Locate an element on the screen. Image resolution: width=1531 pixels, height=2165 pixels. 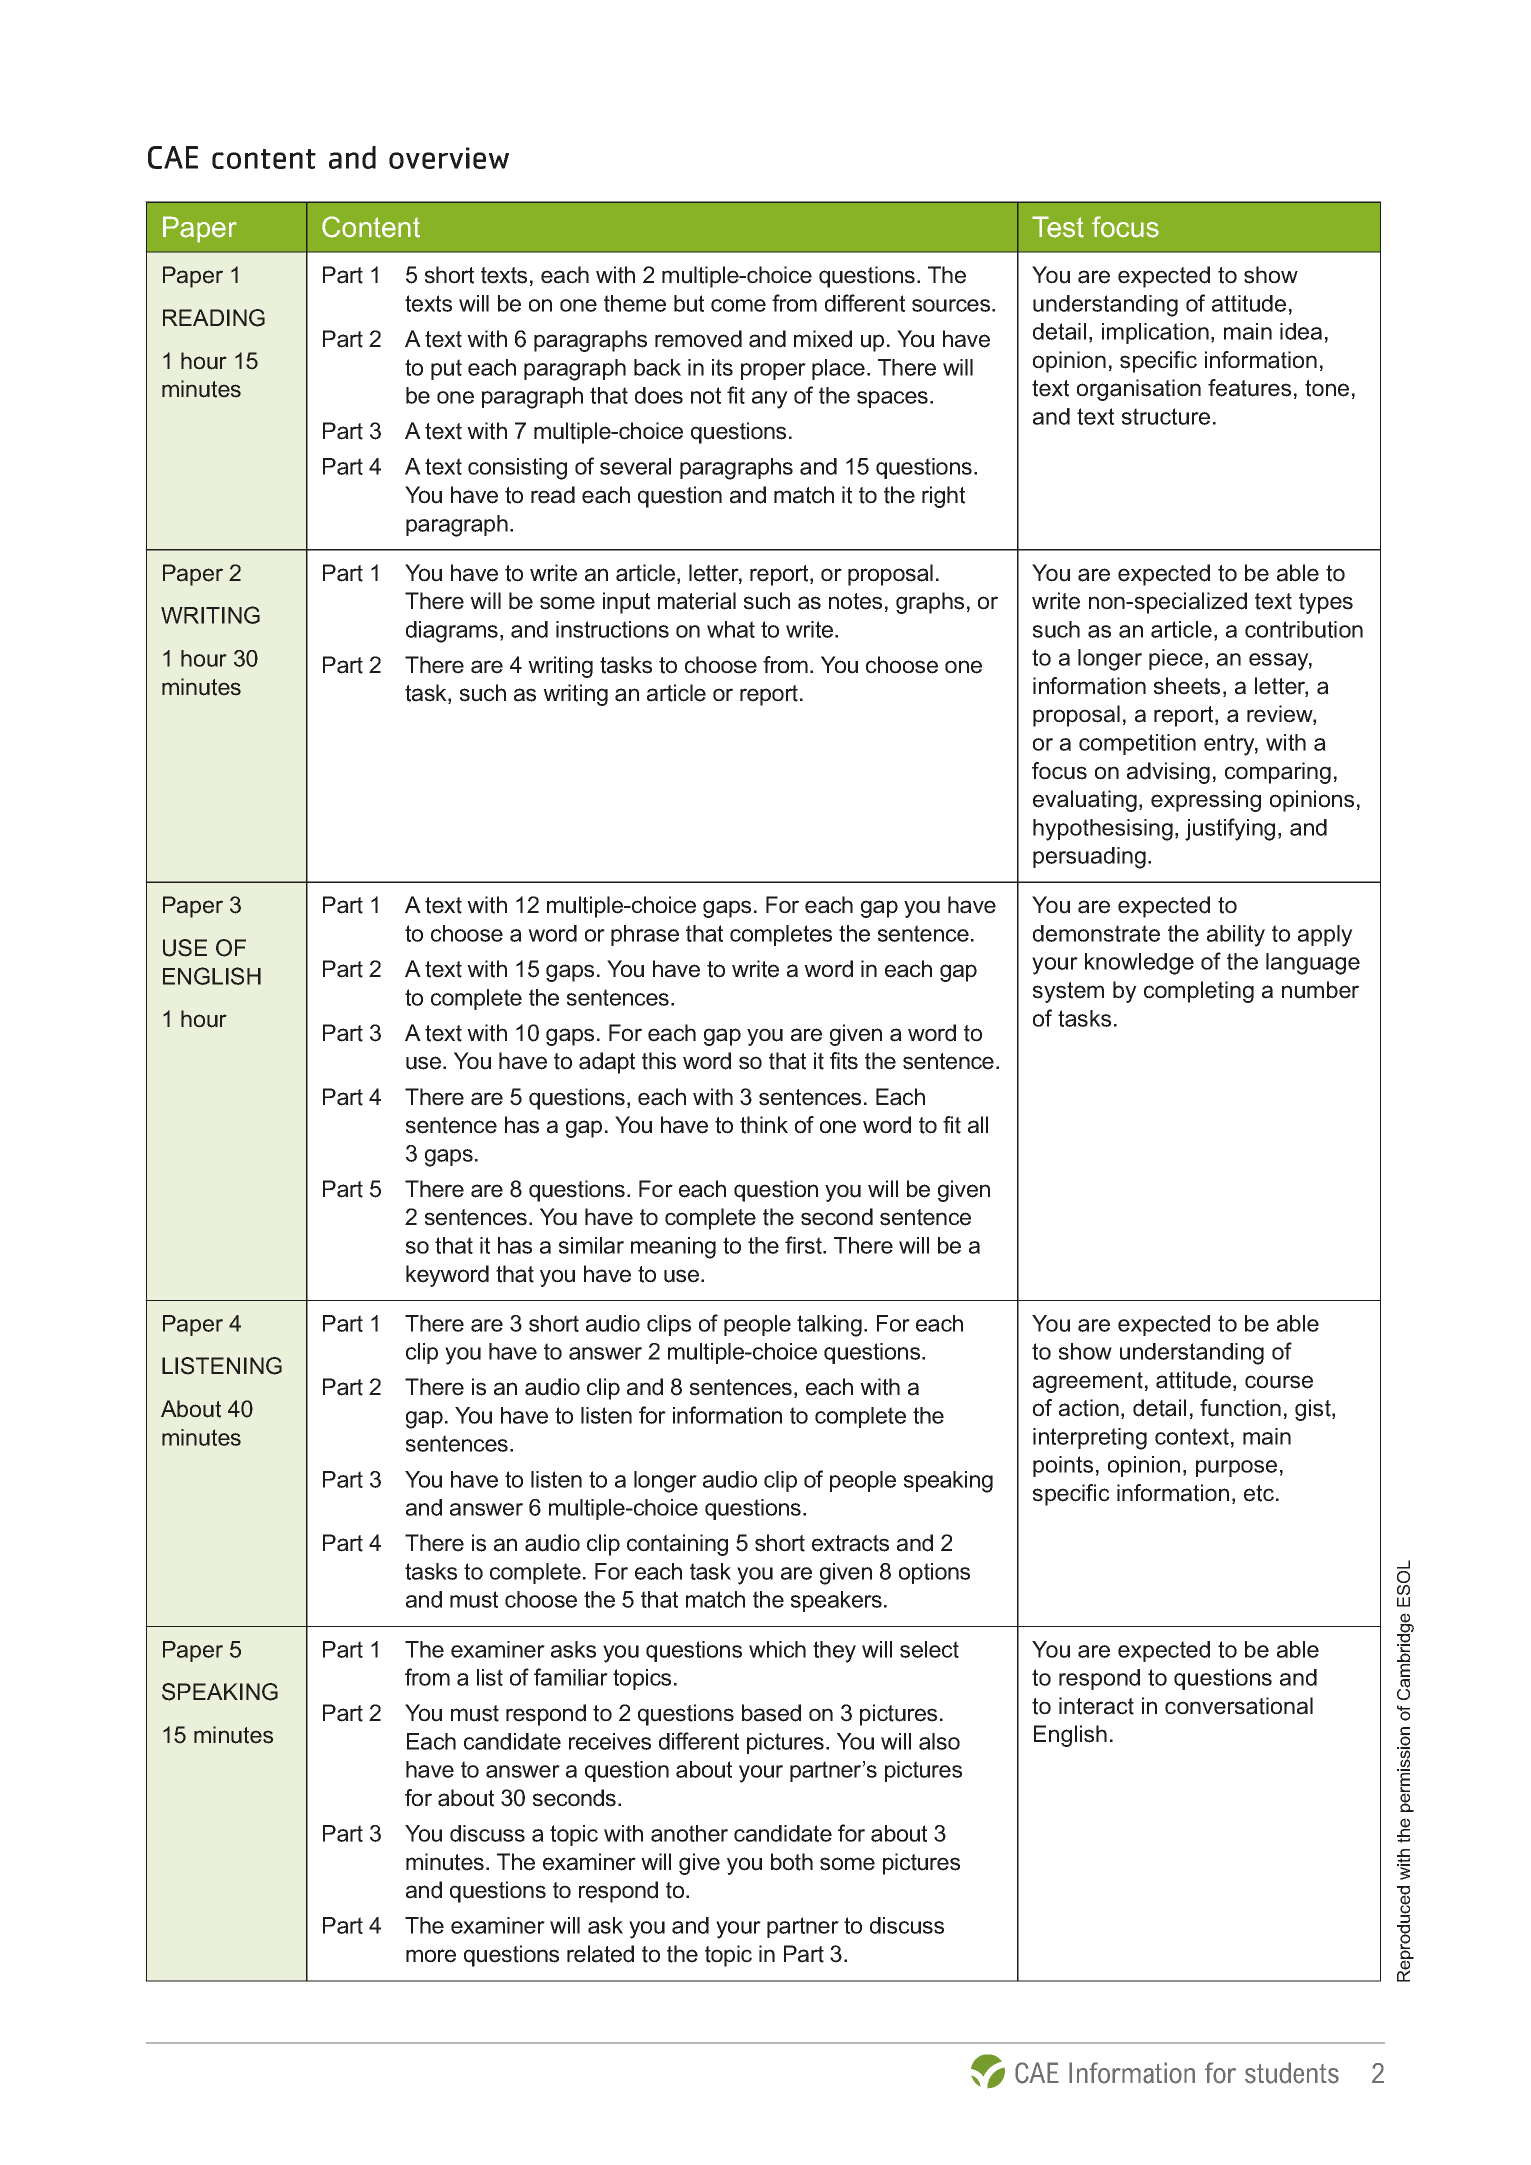
adapt is located at coordinates (607, 1063).
